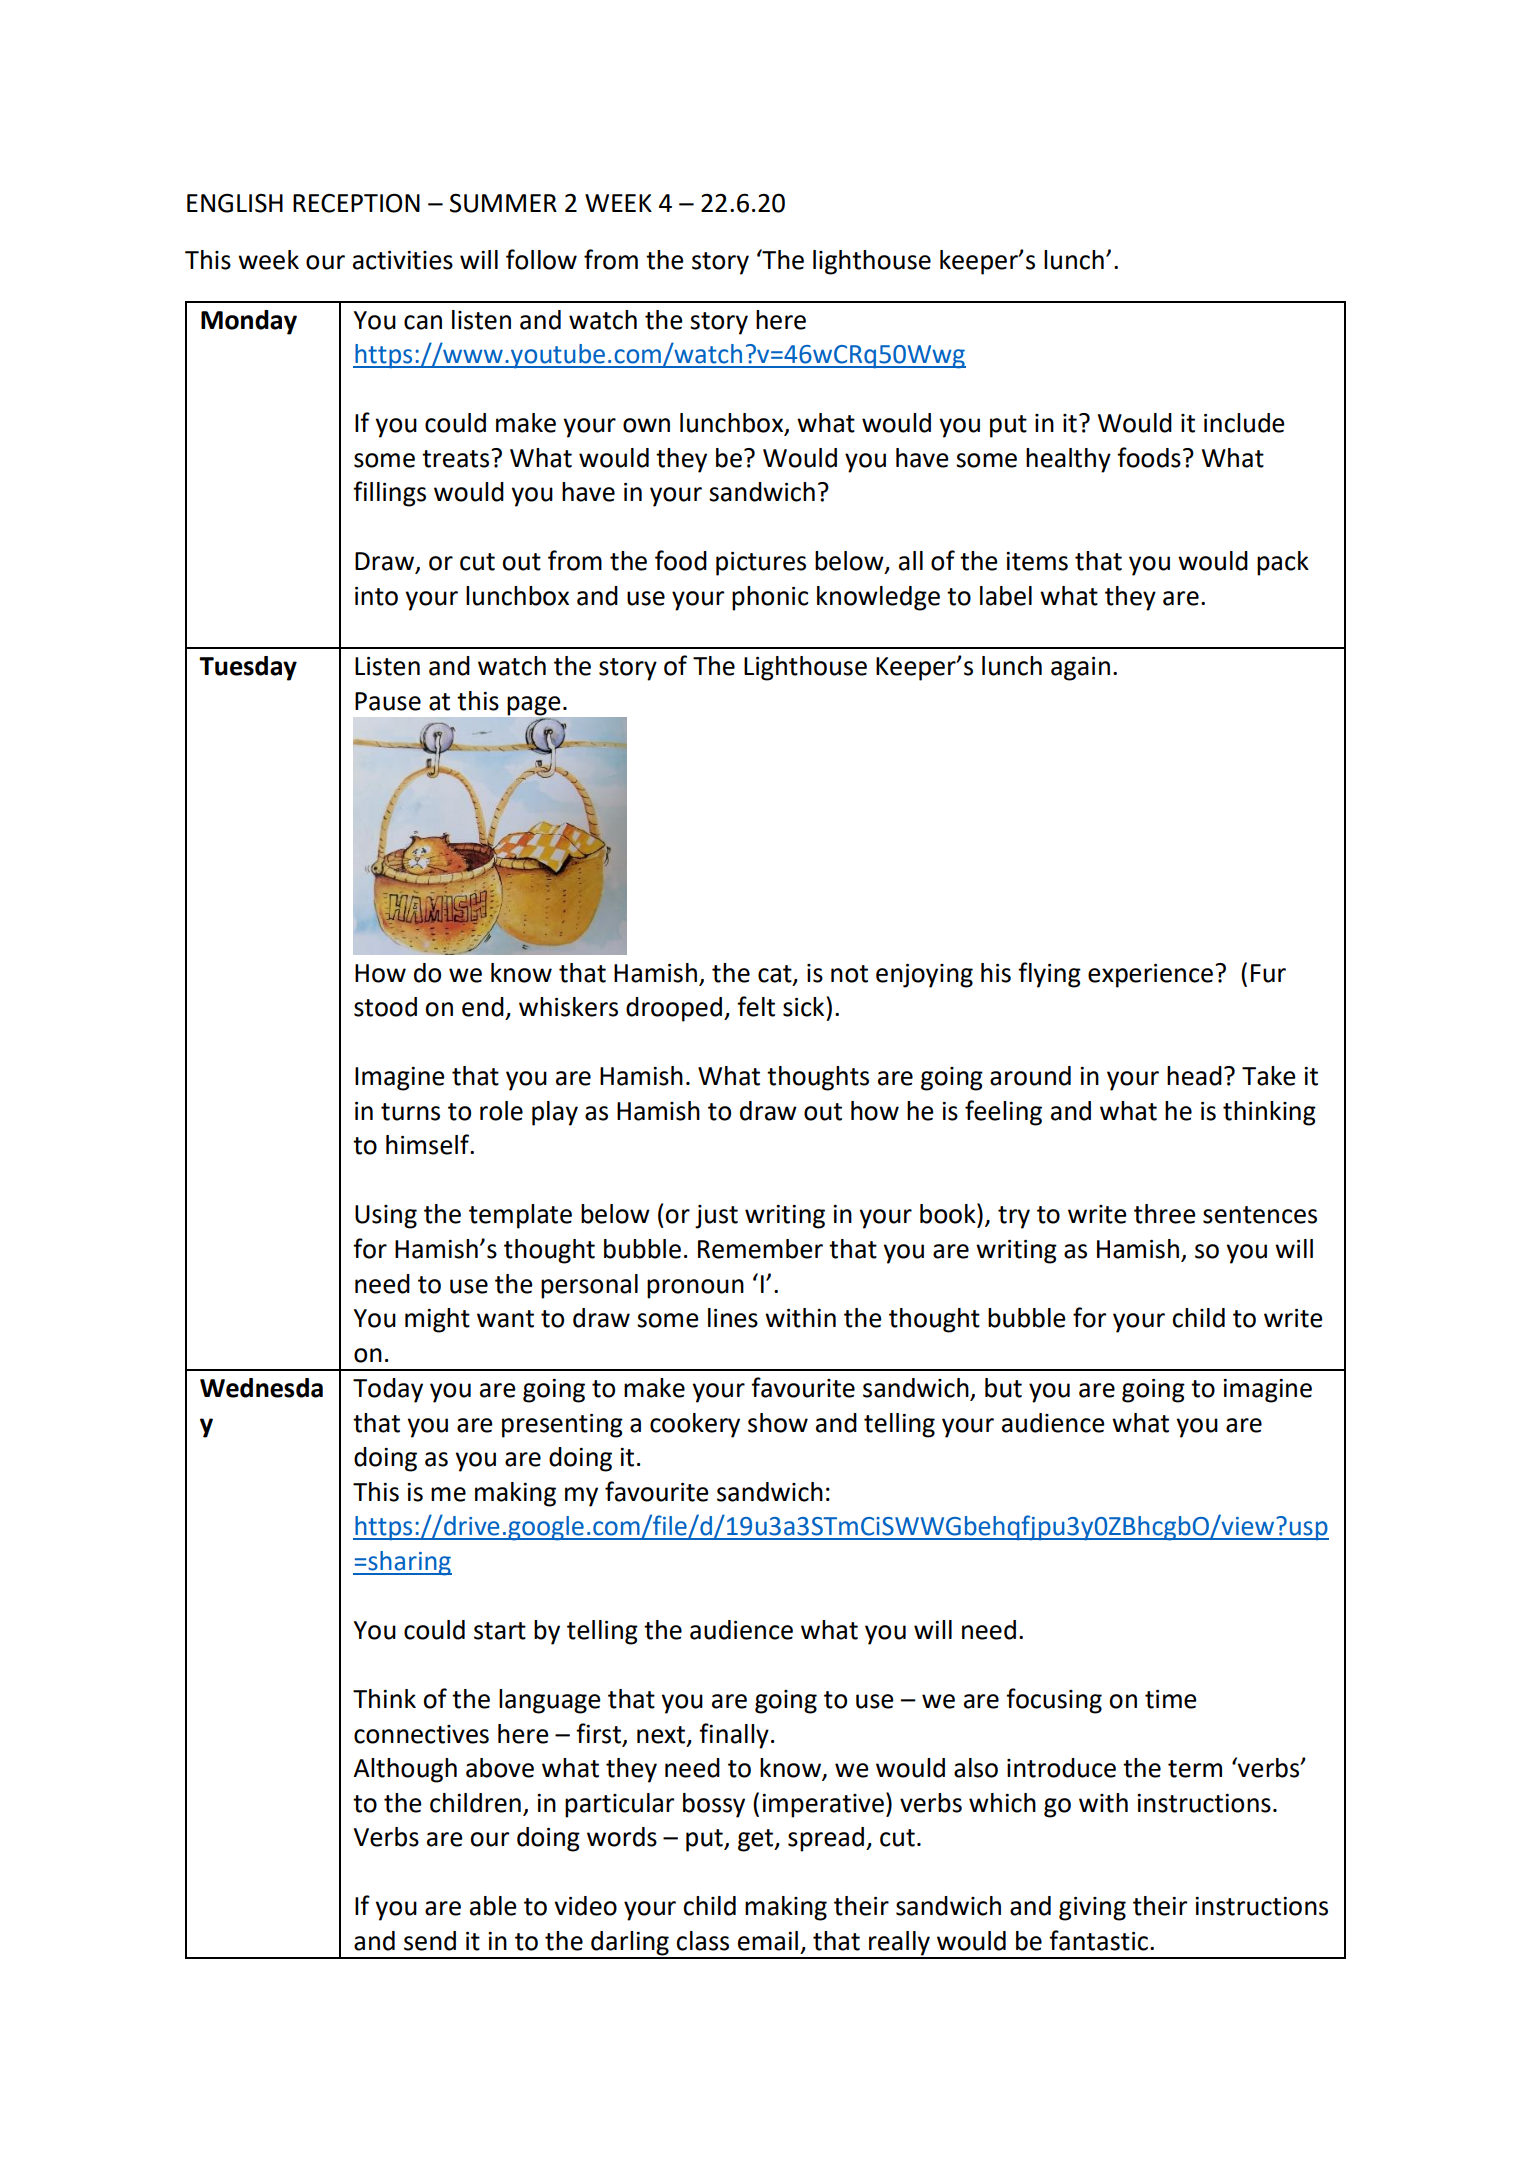 This screenshot has width=1531, height=2165. I want to click on include, so click(1244, 423).
